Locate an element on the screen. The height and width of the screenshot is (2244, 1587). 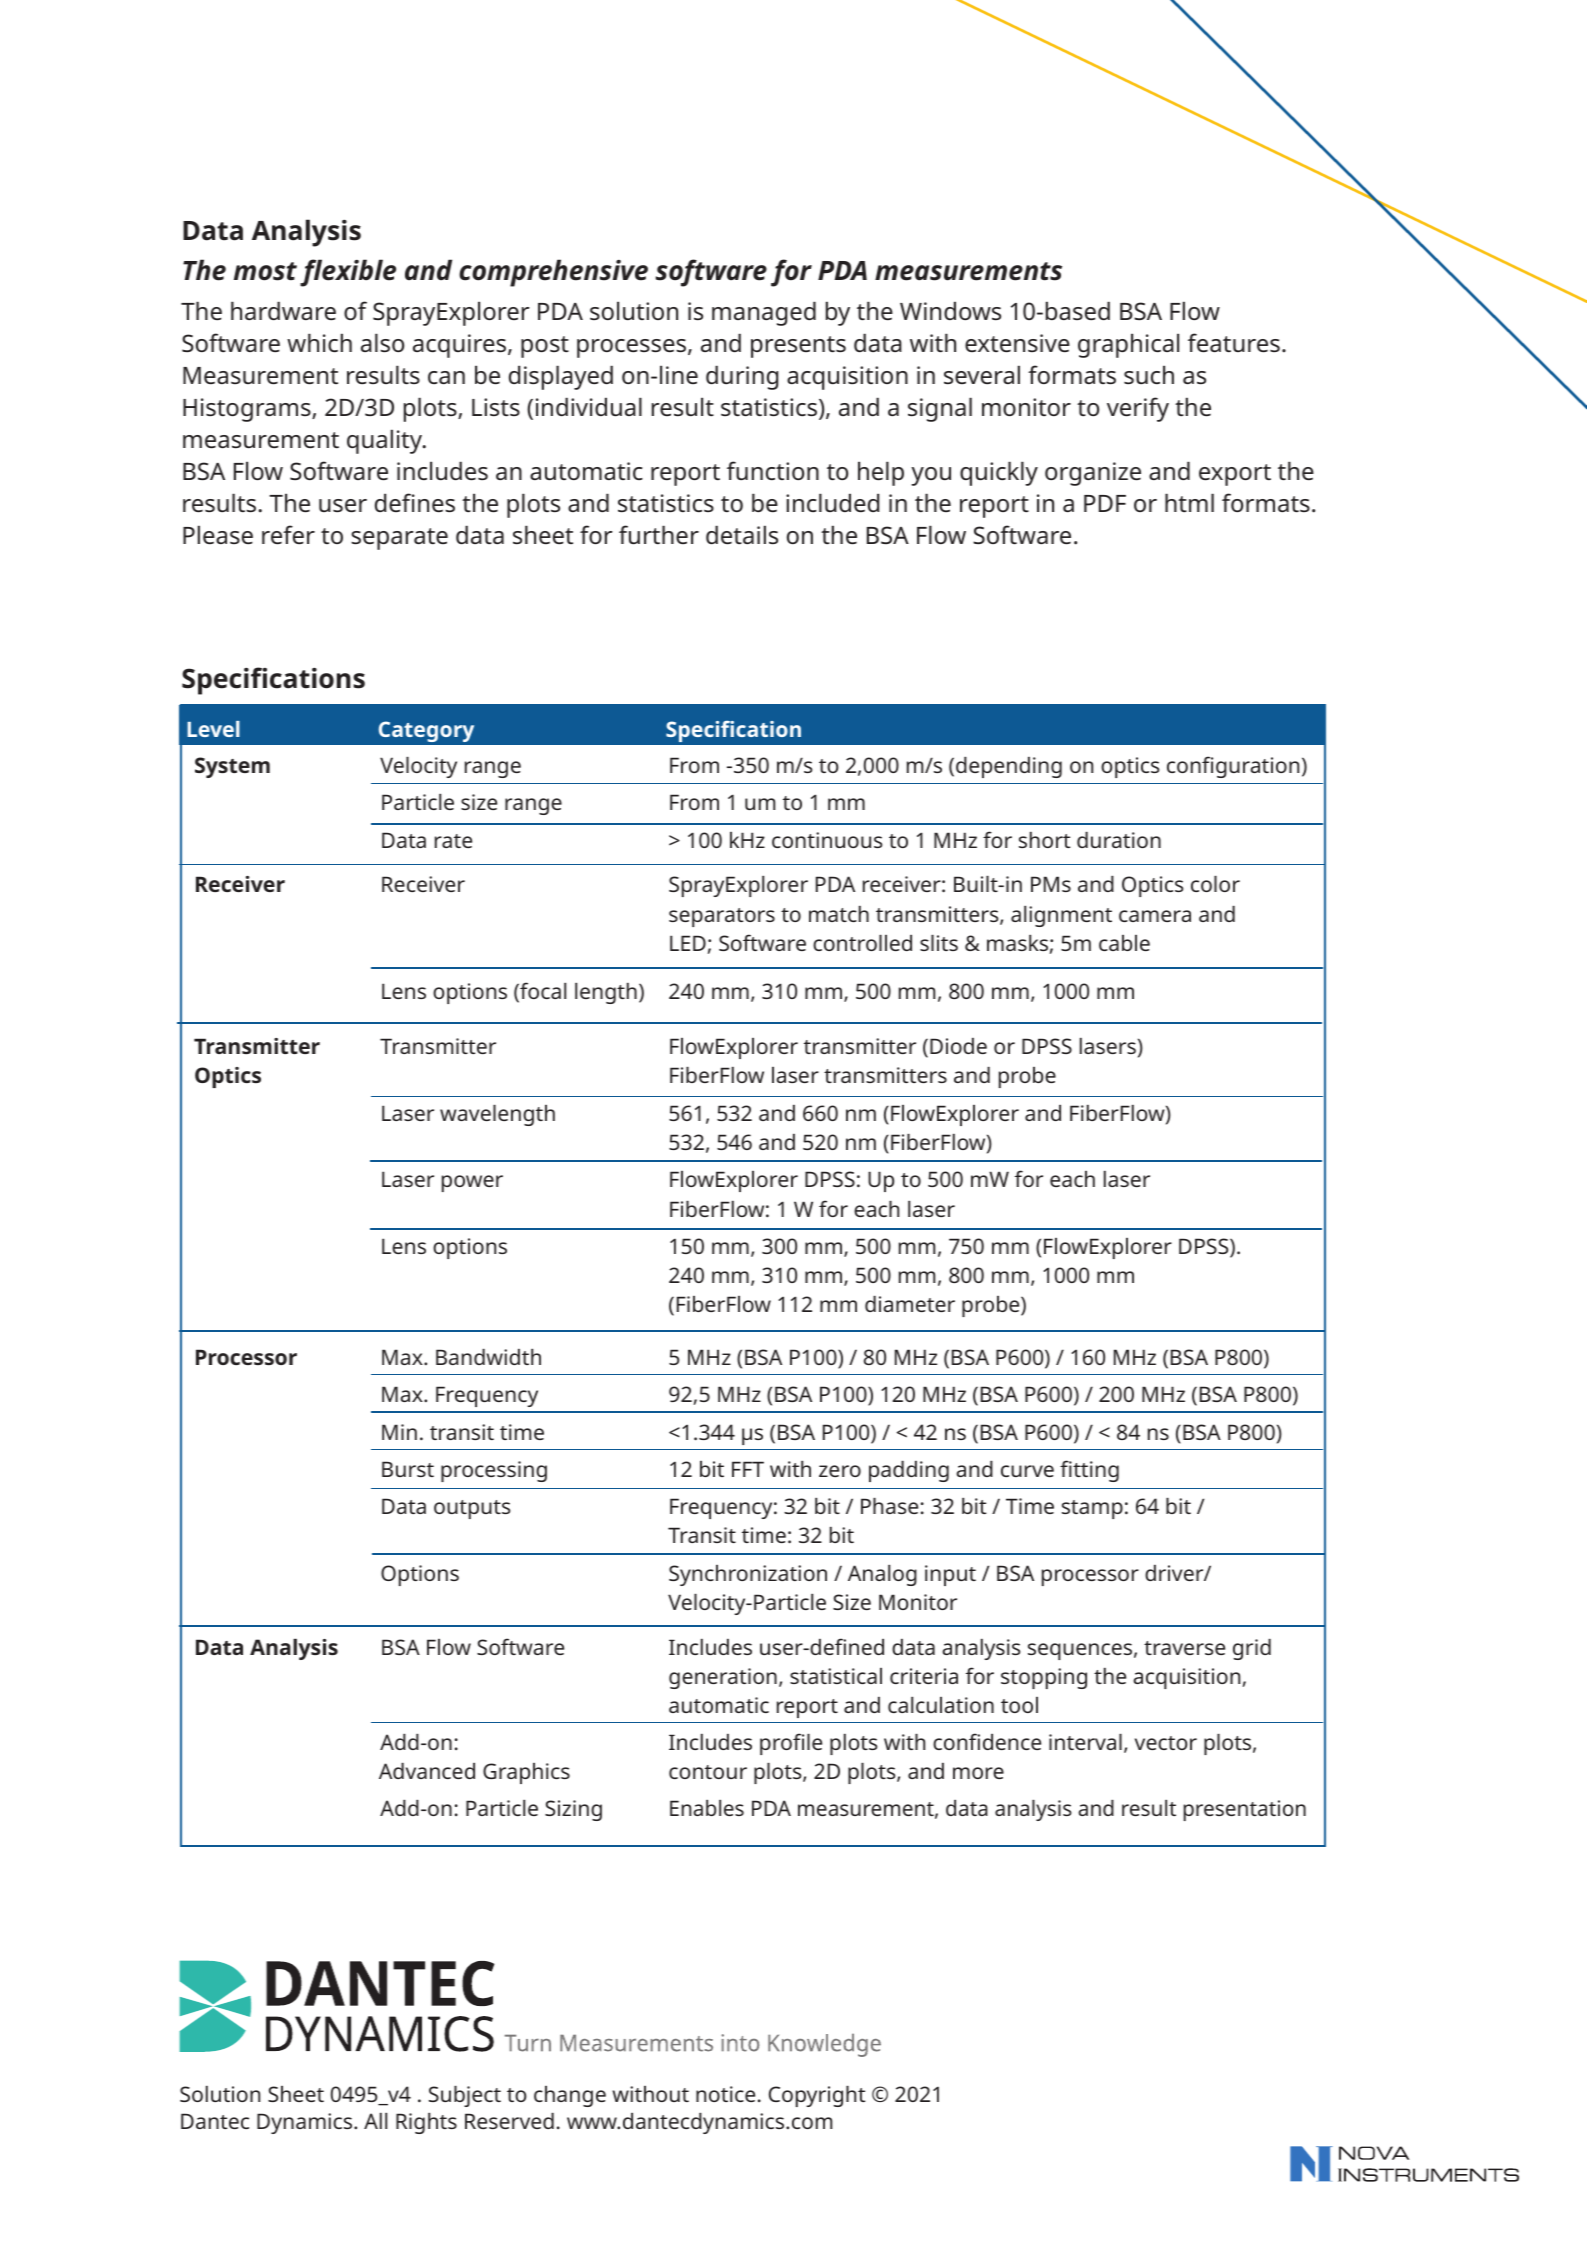
diameter is located at coordinates (910, 1304).
